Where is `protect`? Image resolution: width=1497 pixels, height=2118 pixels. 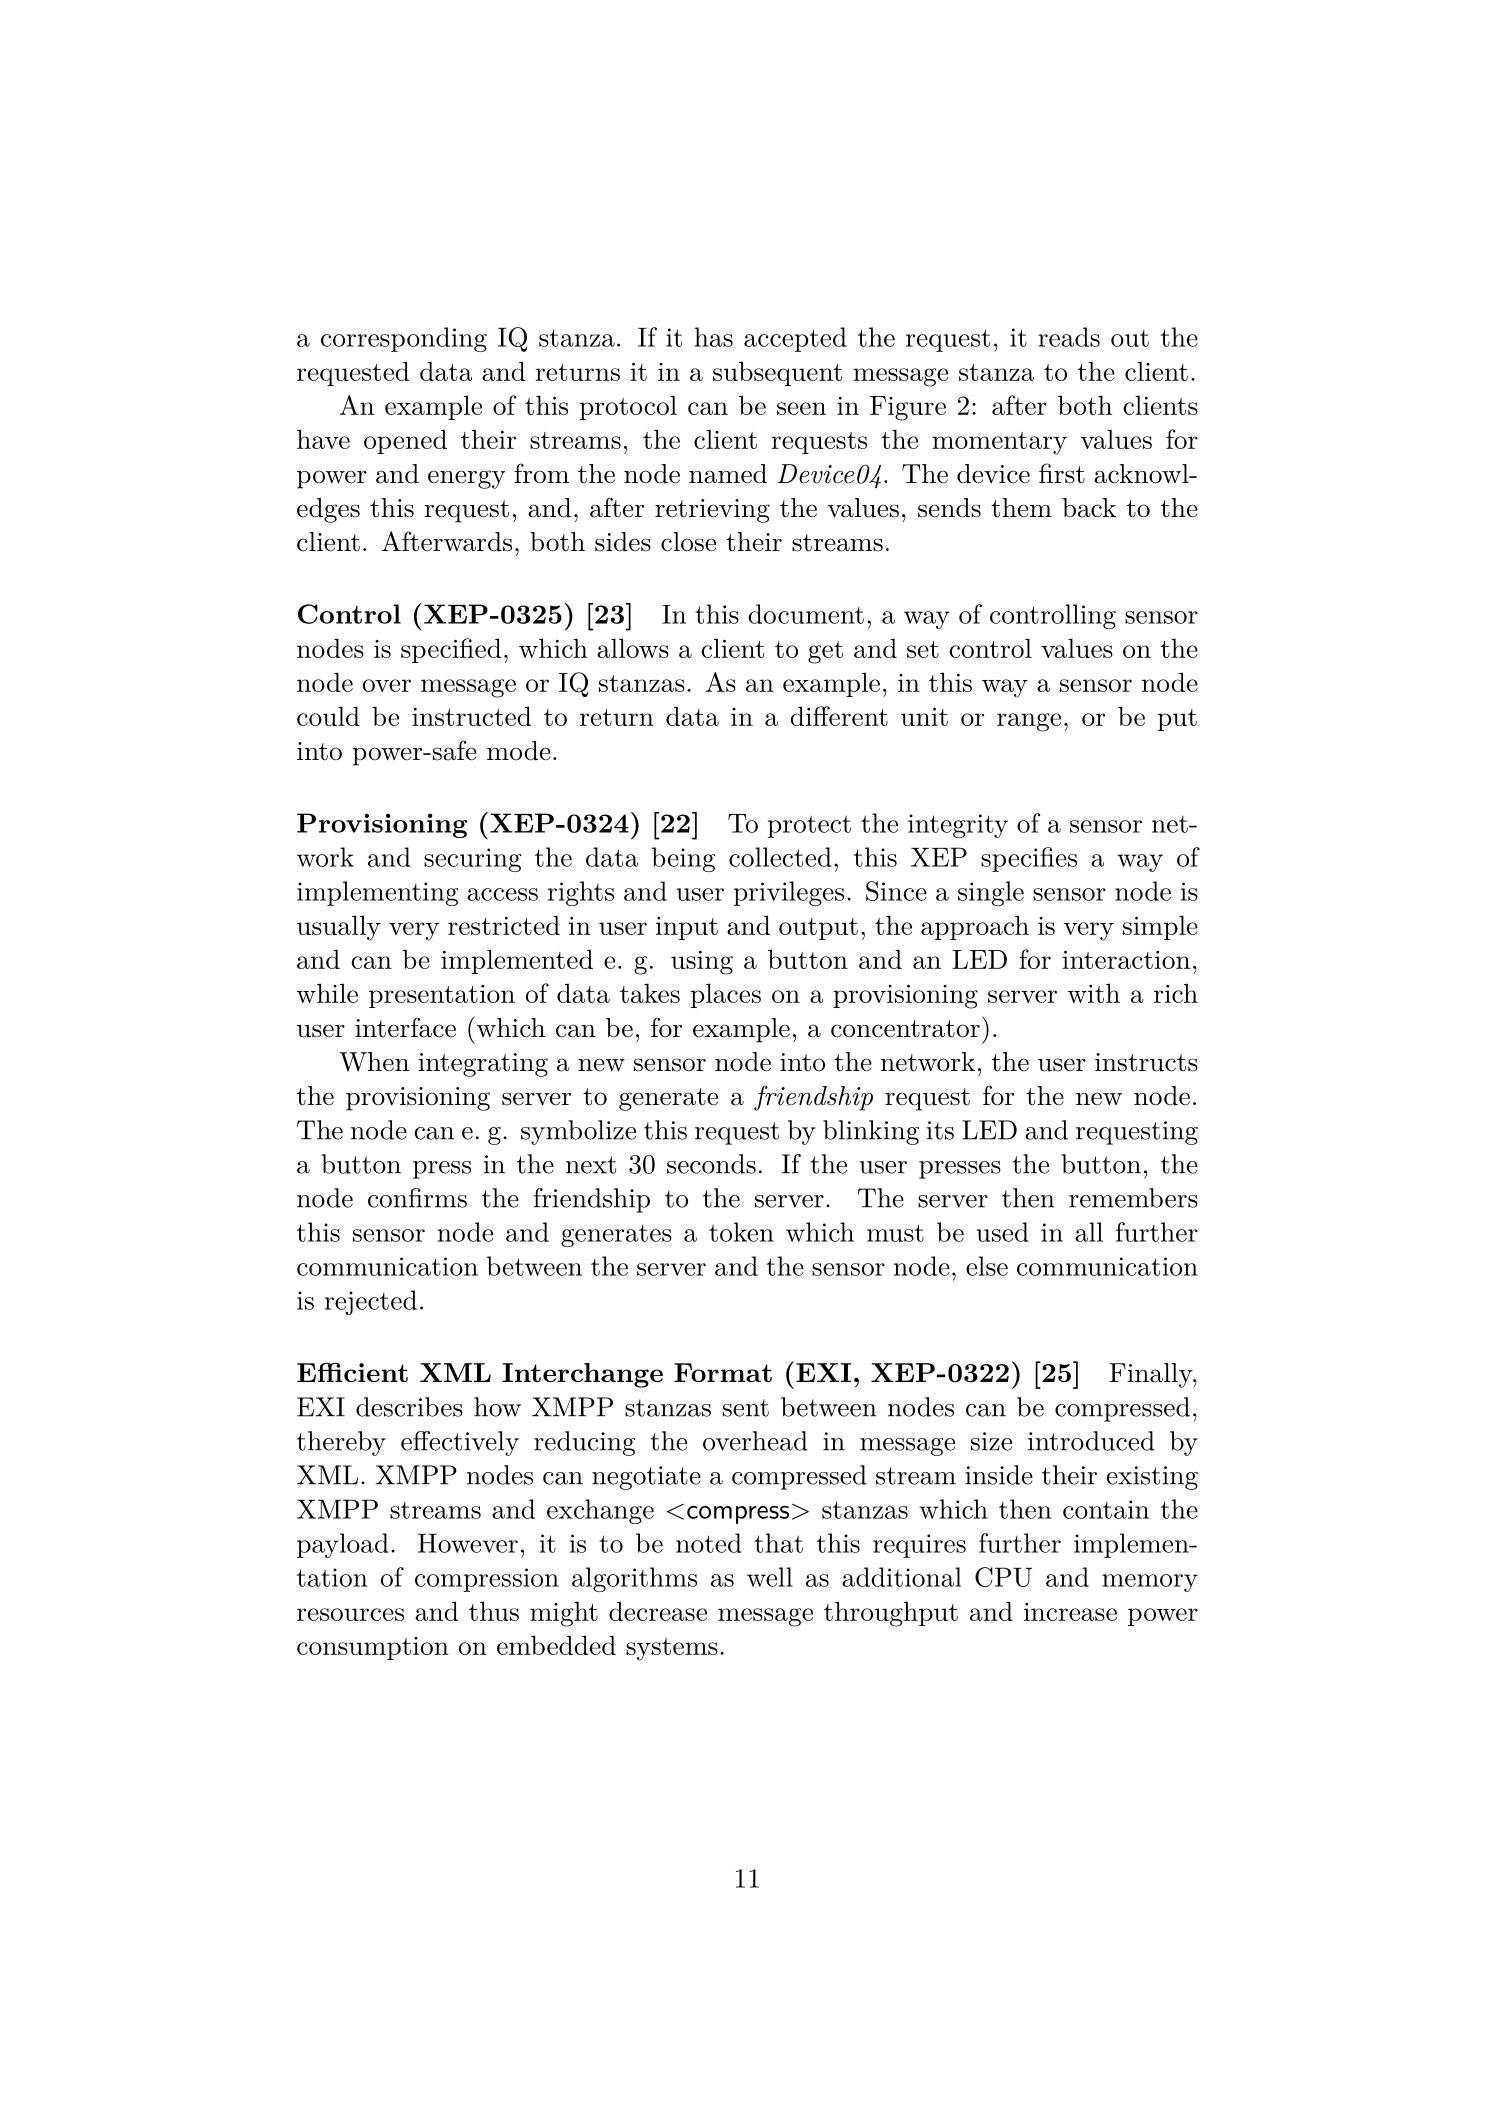 protect is located at coordinates (809, 827).
